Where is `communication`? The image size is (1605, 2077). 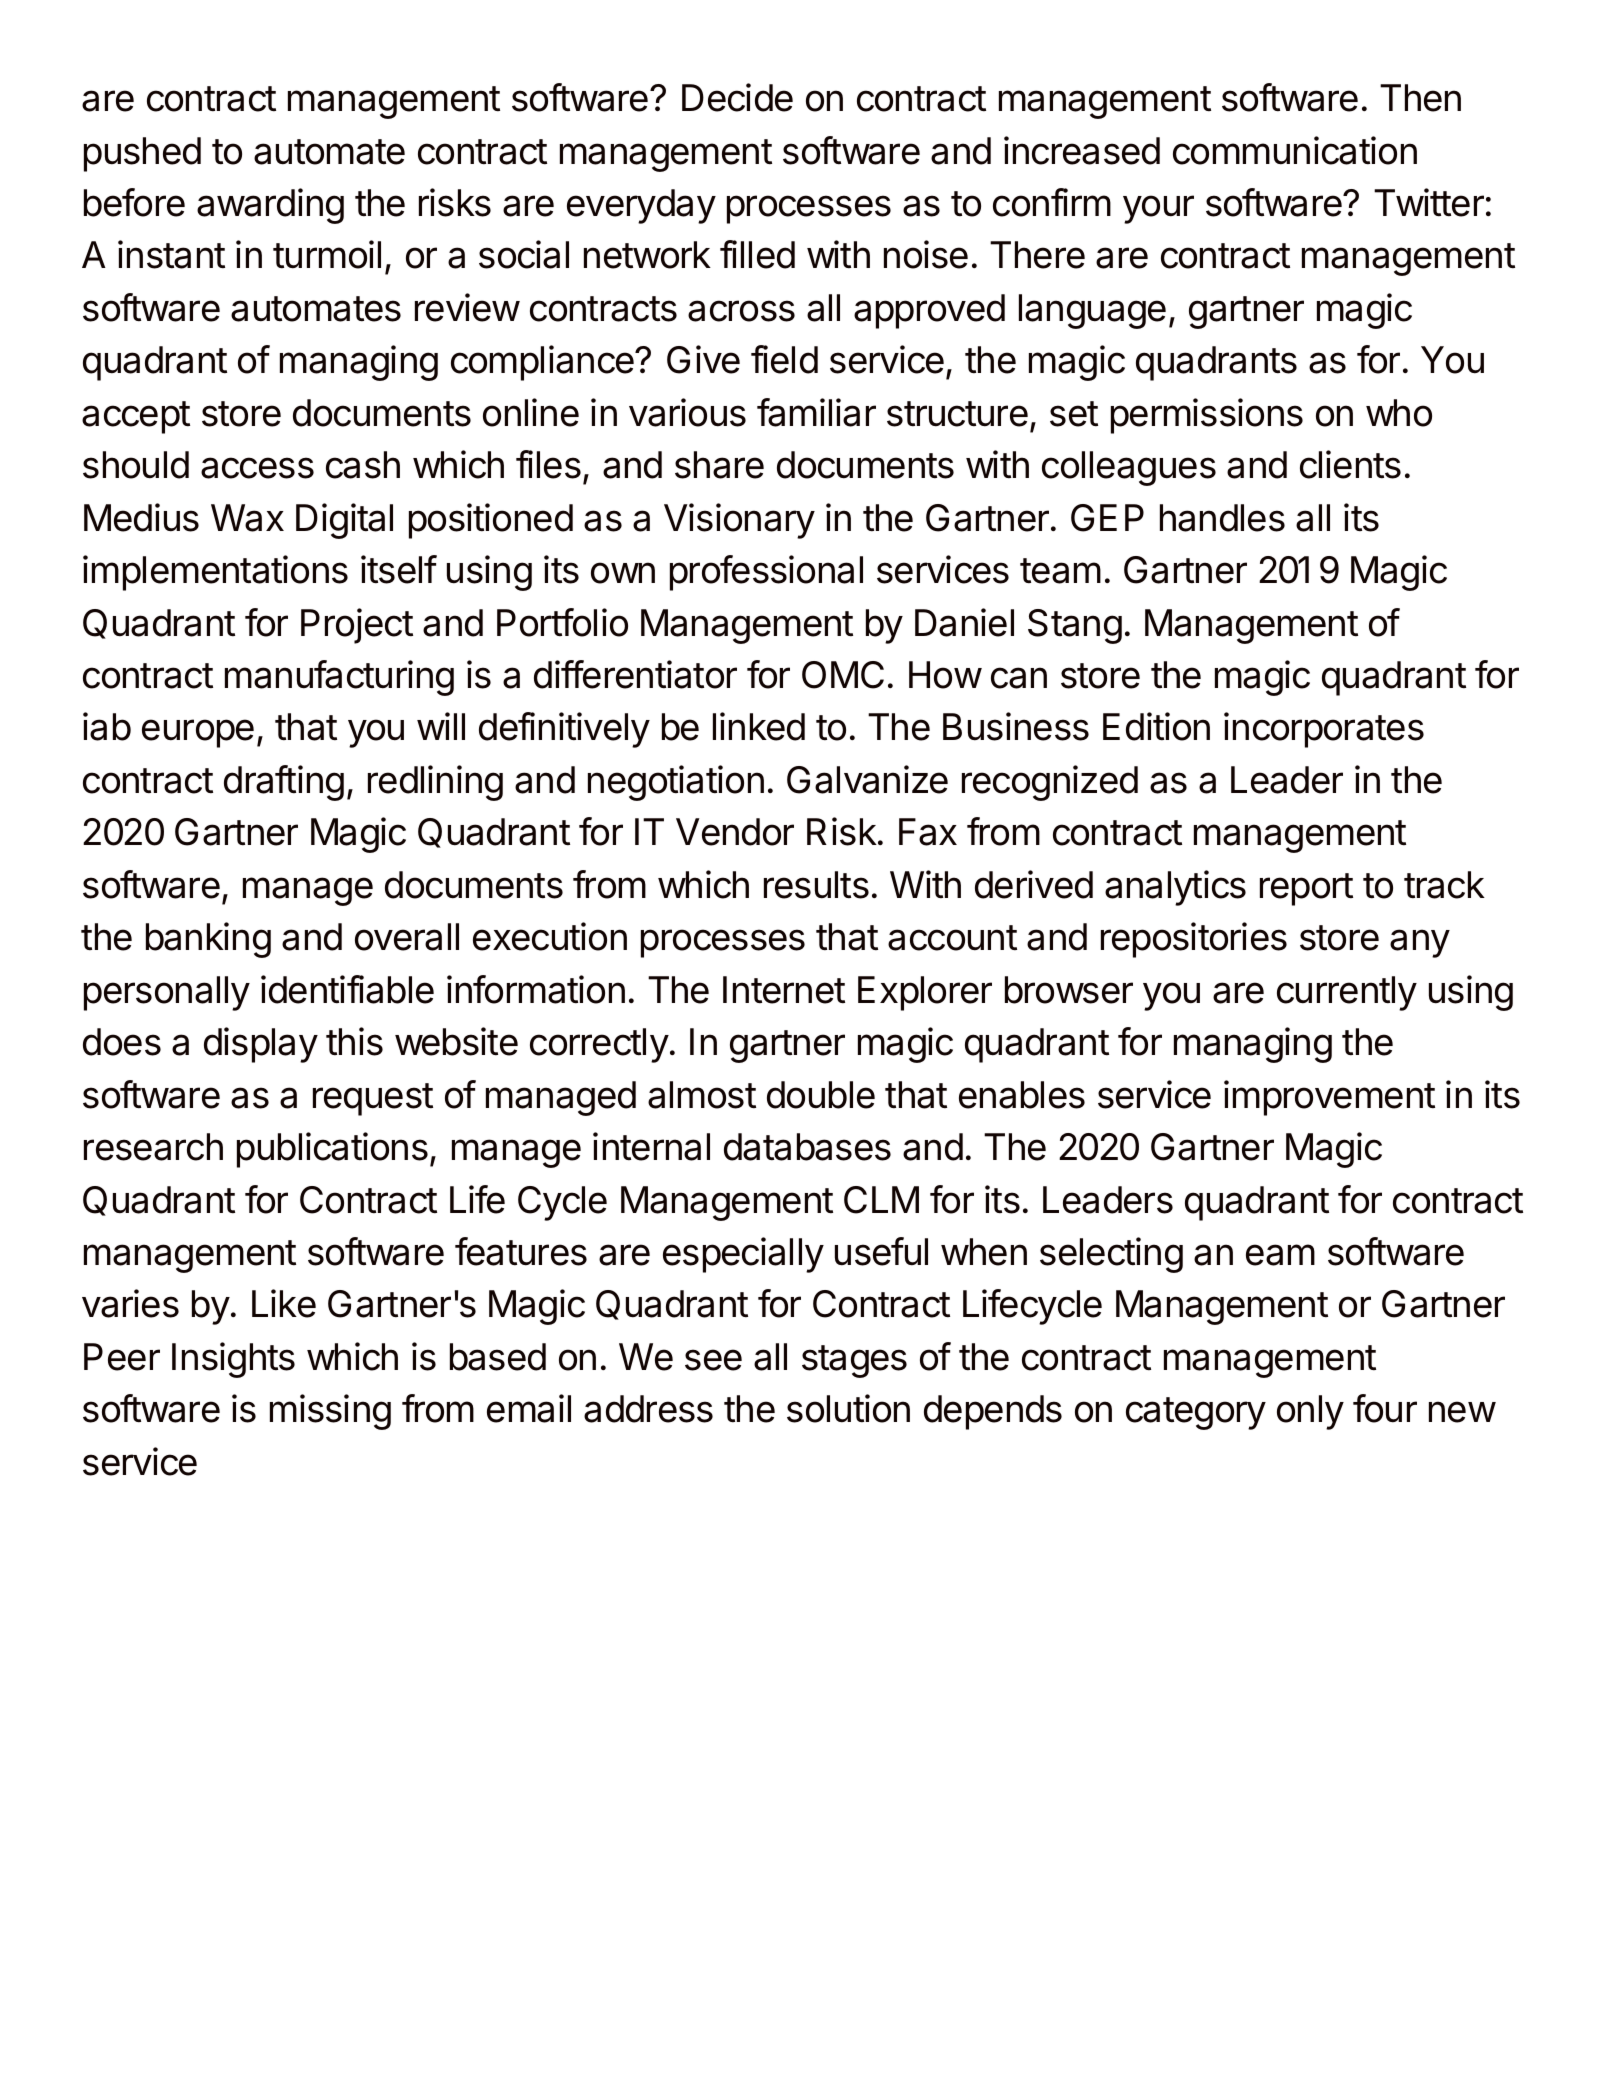 communication is located at coordinates (1295, 150).
